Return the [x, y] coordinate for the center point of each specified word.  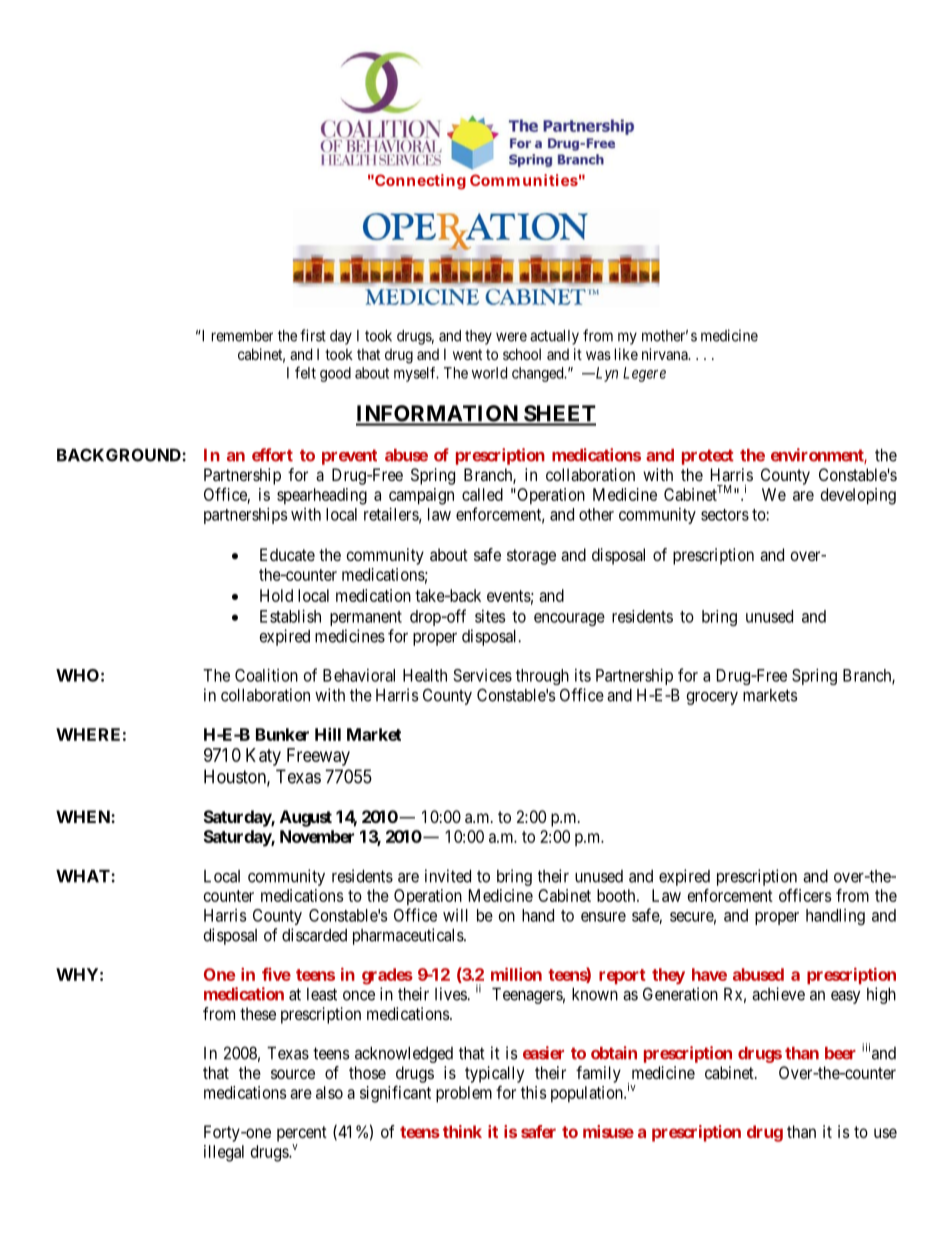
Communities [524, 180]
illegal [224, 1153]
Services [482, 675]
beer [840, 1053]
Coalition [266, 675]
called [482, 494]
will [455, 915]
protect [708, 457]
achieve [778, 994]
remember [242, 336]
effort [272, 455]
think [462, 1131]
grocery [712, 698]
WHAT [84, 876]
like [626, 354]
